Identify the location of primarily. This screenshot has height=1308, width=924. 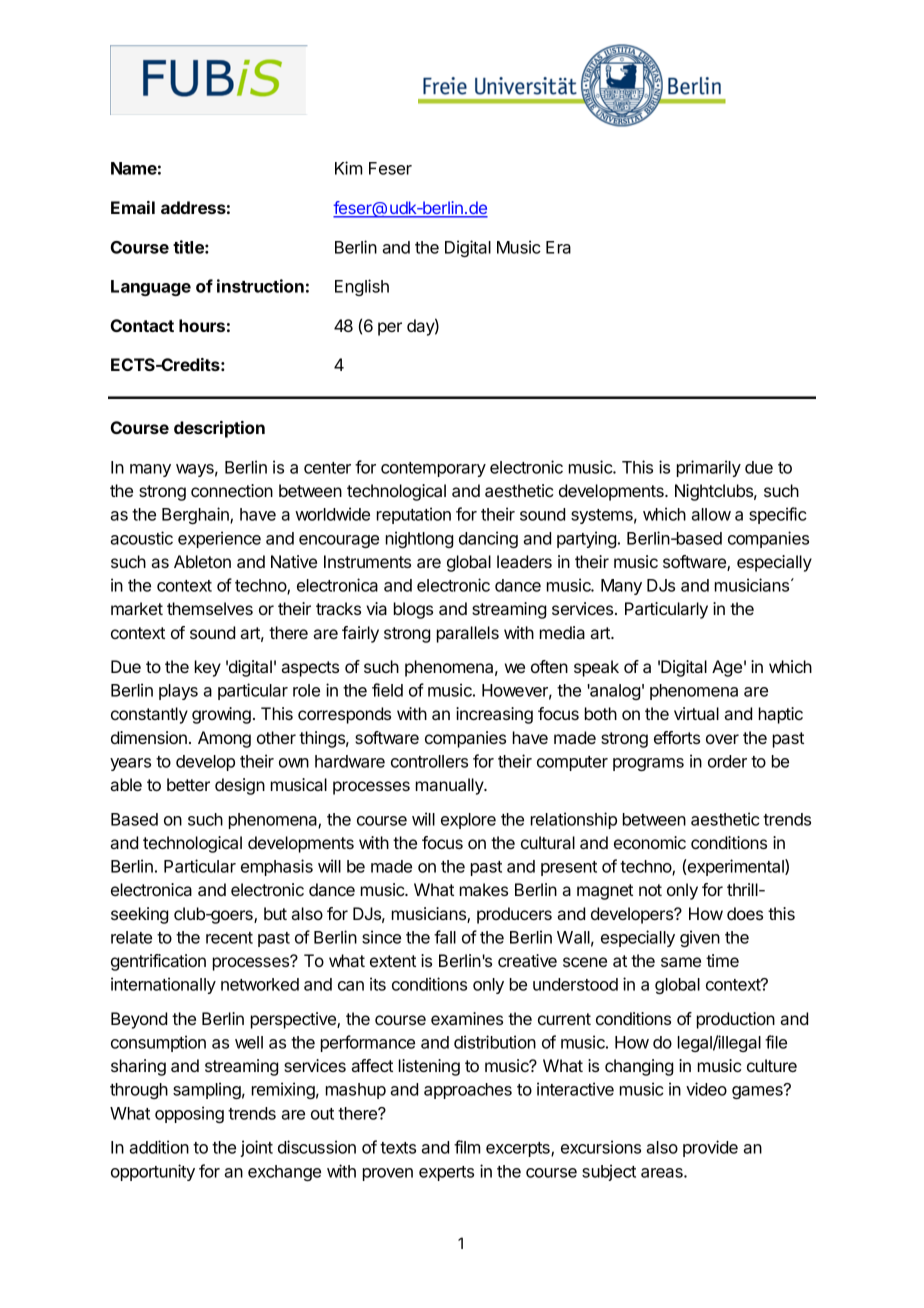
(709, 468).
